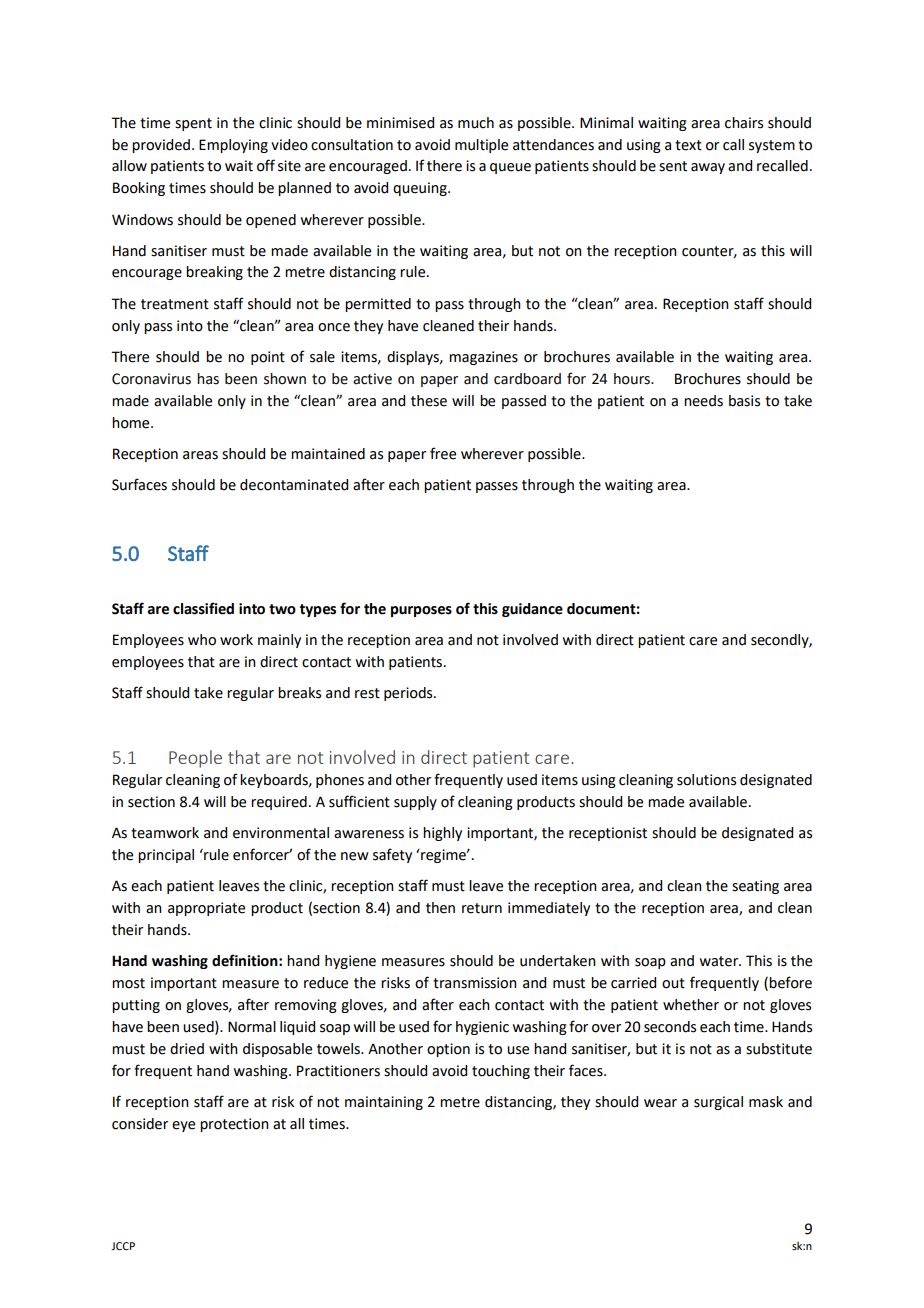  What do you see at coordinates (443, 453) in the screenshot?
I see `free` at bounding box center [443, 453].
